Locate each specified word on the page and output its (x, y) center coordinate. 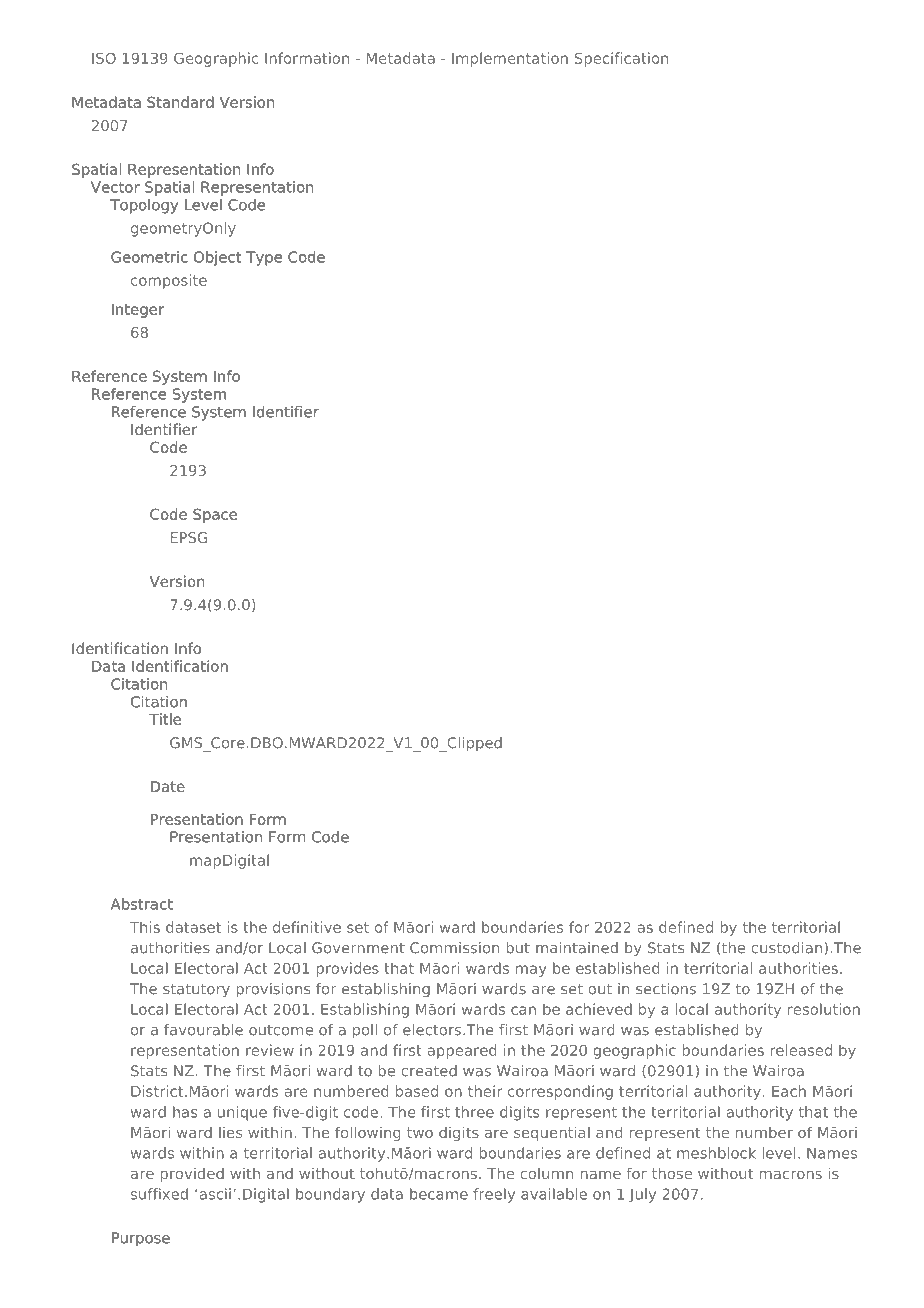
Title (165, 719)
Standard (180, 102)
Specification (621, 59)
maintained (577, 948)
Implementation (510, 59)
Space (215, 515)
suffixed (159, 1194)
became (439, 1194)
